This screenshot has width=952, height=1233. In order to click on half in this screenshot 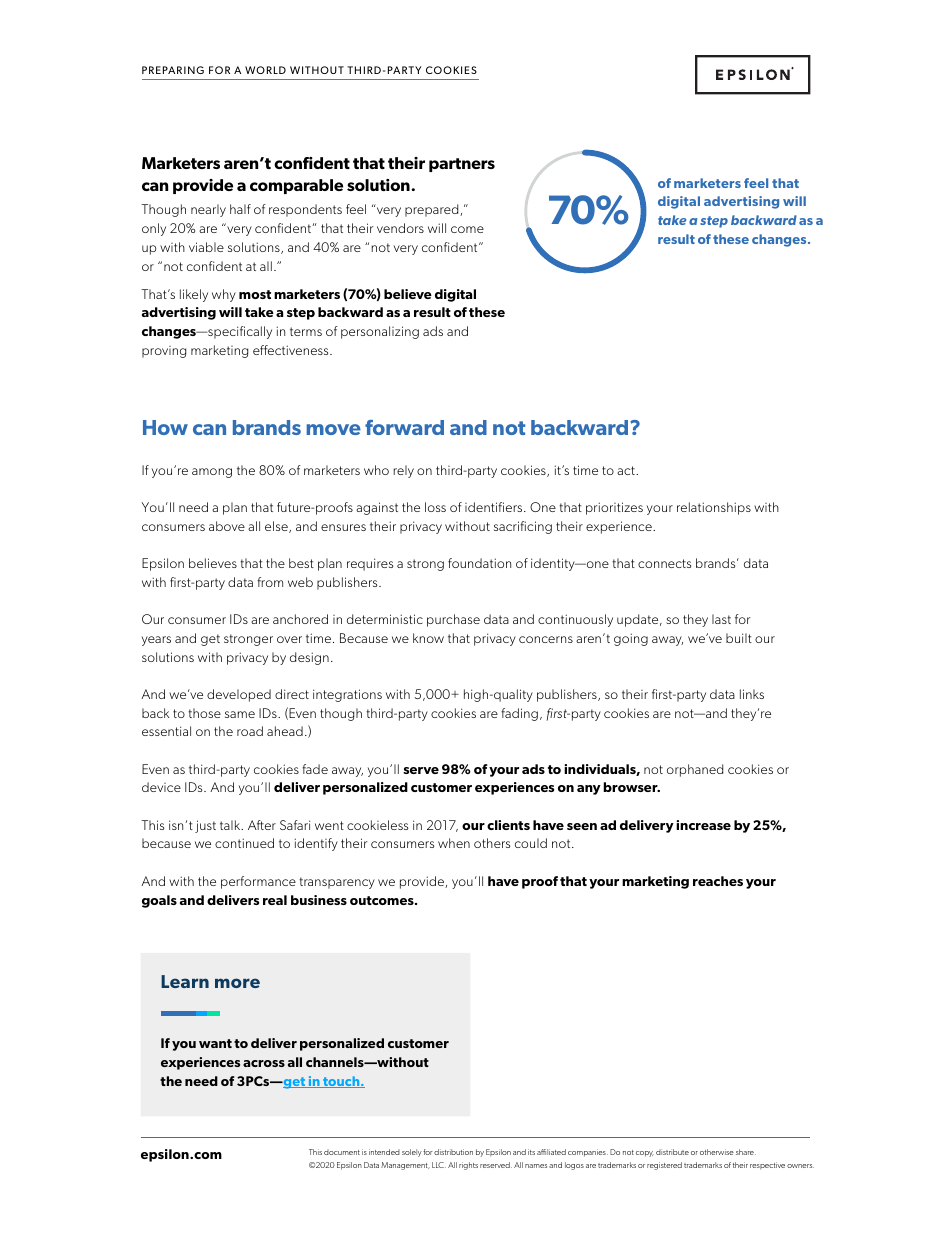, I will do `click(240, 209)`.
